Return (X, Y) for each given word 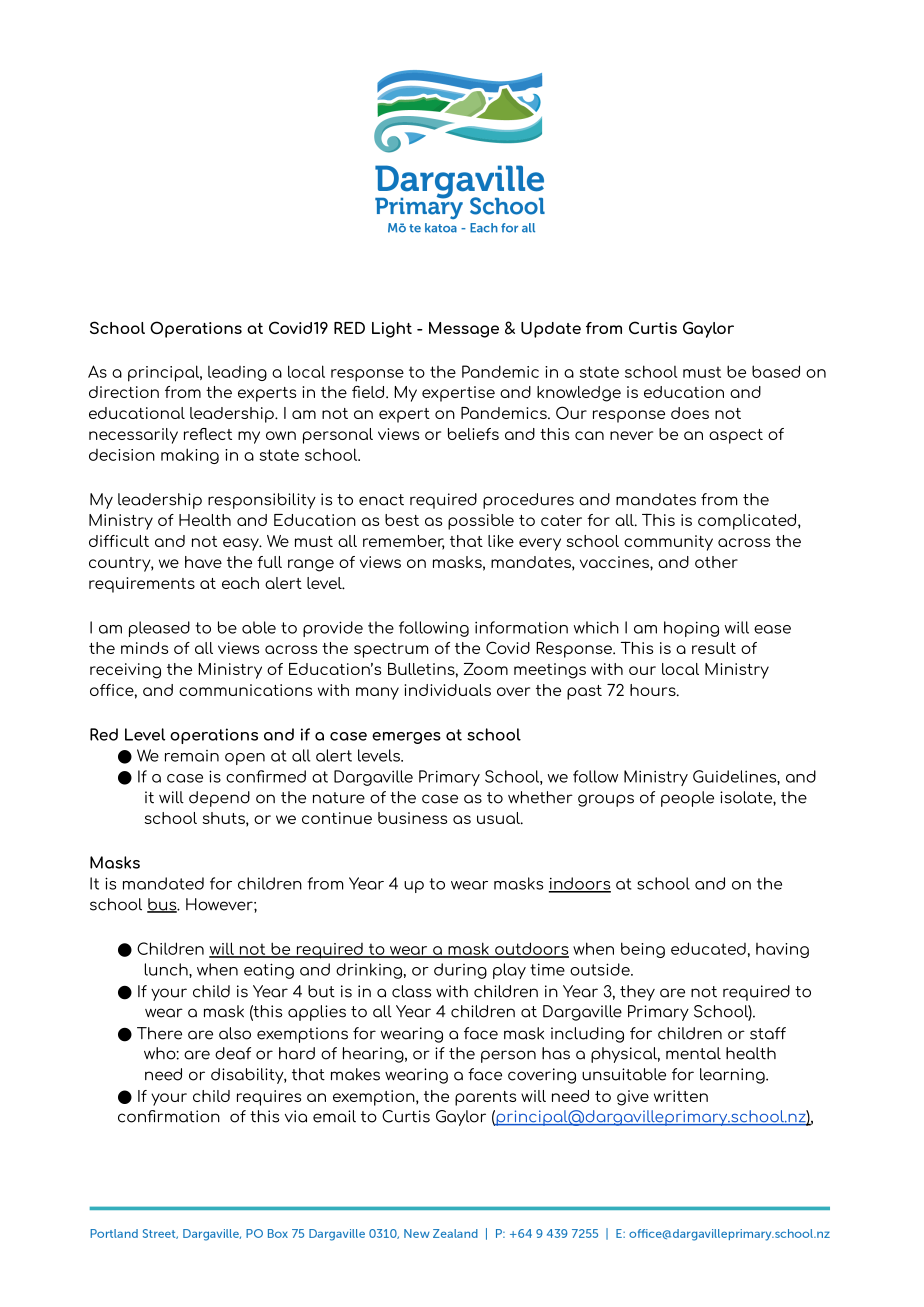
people (687, 799)
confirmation (169, 1116)
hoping (691, 629)
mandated (163, 883)
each (240, 583)
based (776, 371)
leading (237, 373)
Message (464, 330)
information (521, 627)
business (412, 818)
